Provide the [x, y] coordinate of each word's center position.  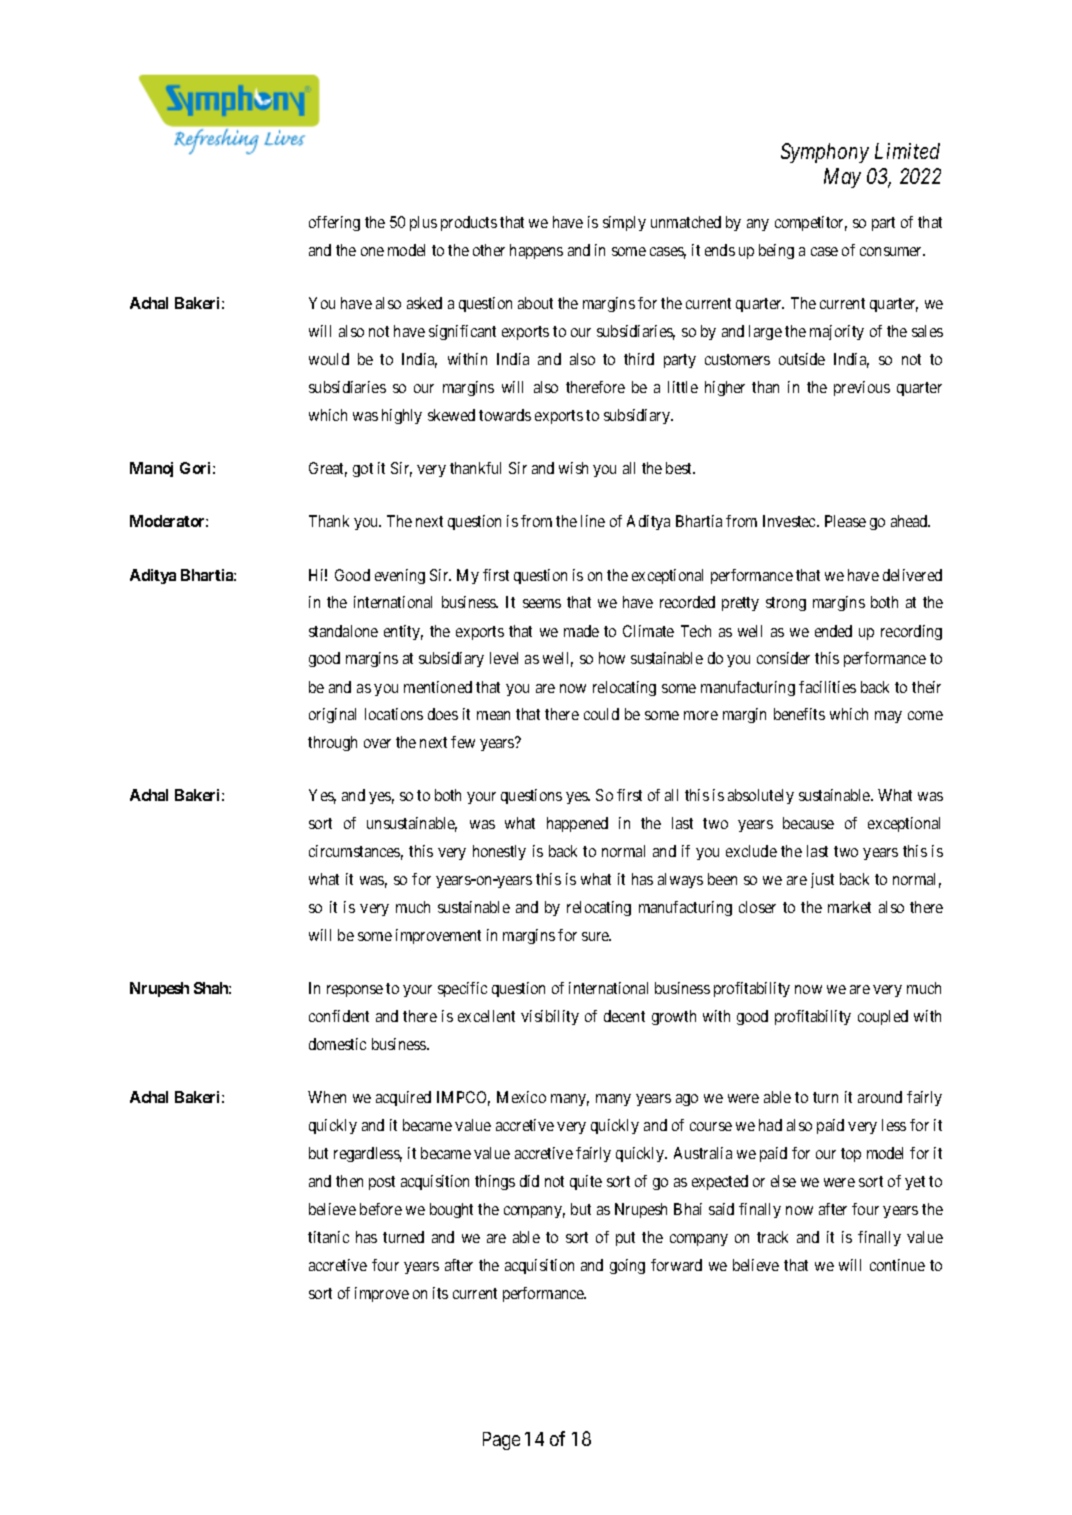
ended [833, 631]
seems [542, 603]
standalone [343, 631]
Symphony [825, 153]
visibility [550, 1017]
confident [339, 1016]
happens [536, 251]
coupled [883, 1017]
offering [334, 223]
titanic [328, 1237]
